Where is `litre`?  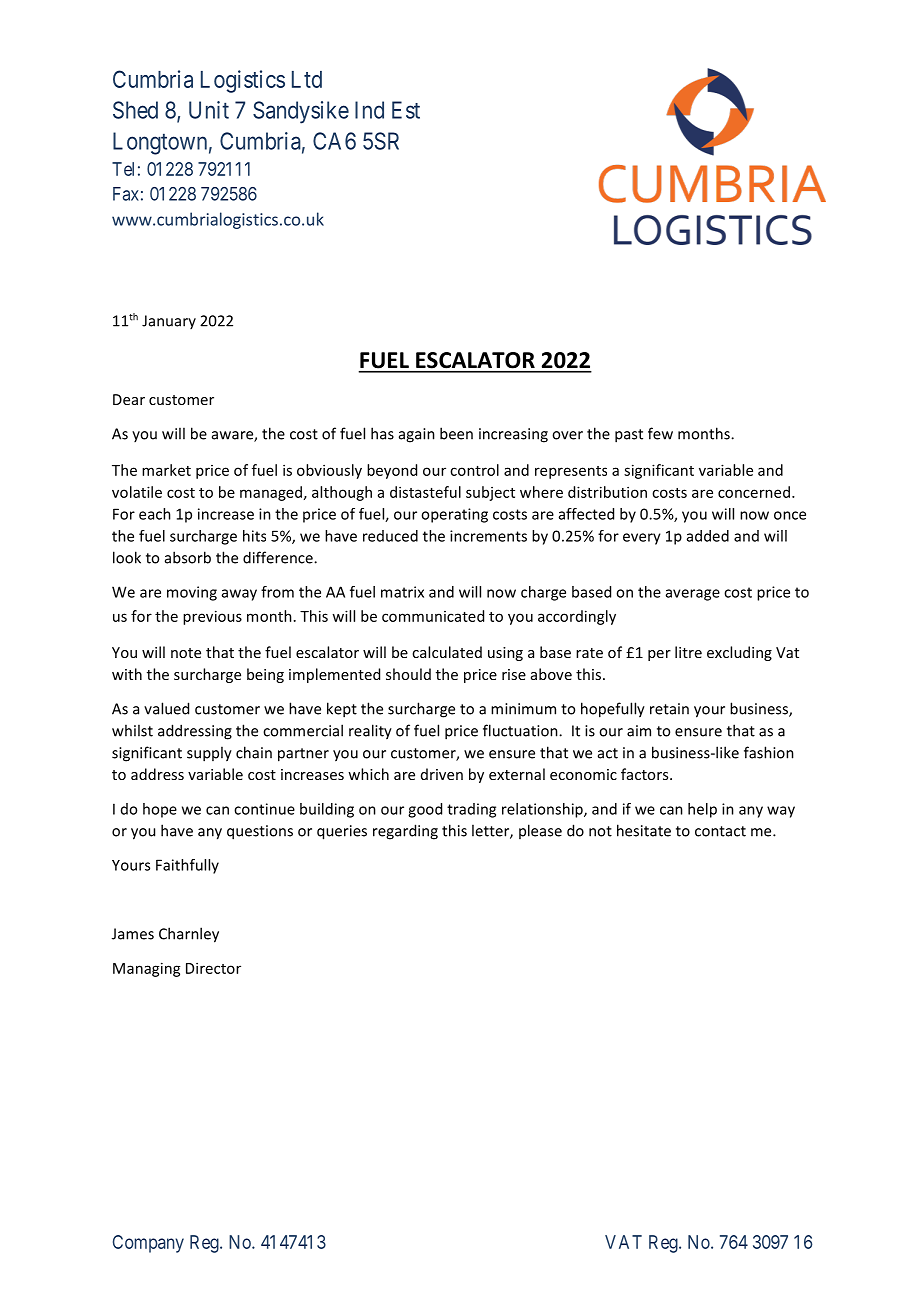 litre is located at coordinates (688, 652).
